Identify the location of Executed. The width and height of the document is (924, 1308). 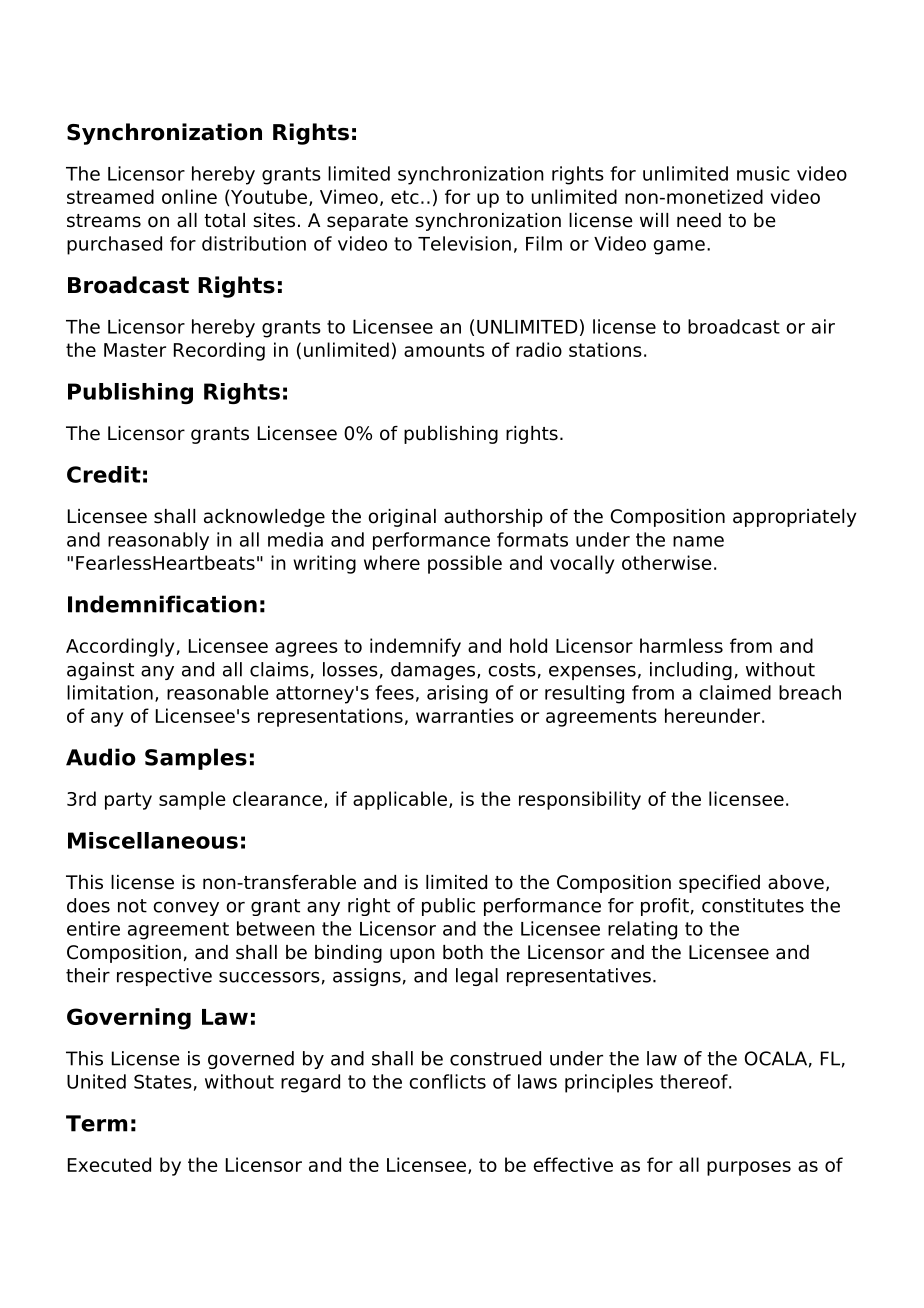
(109, 1164).
